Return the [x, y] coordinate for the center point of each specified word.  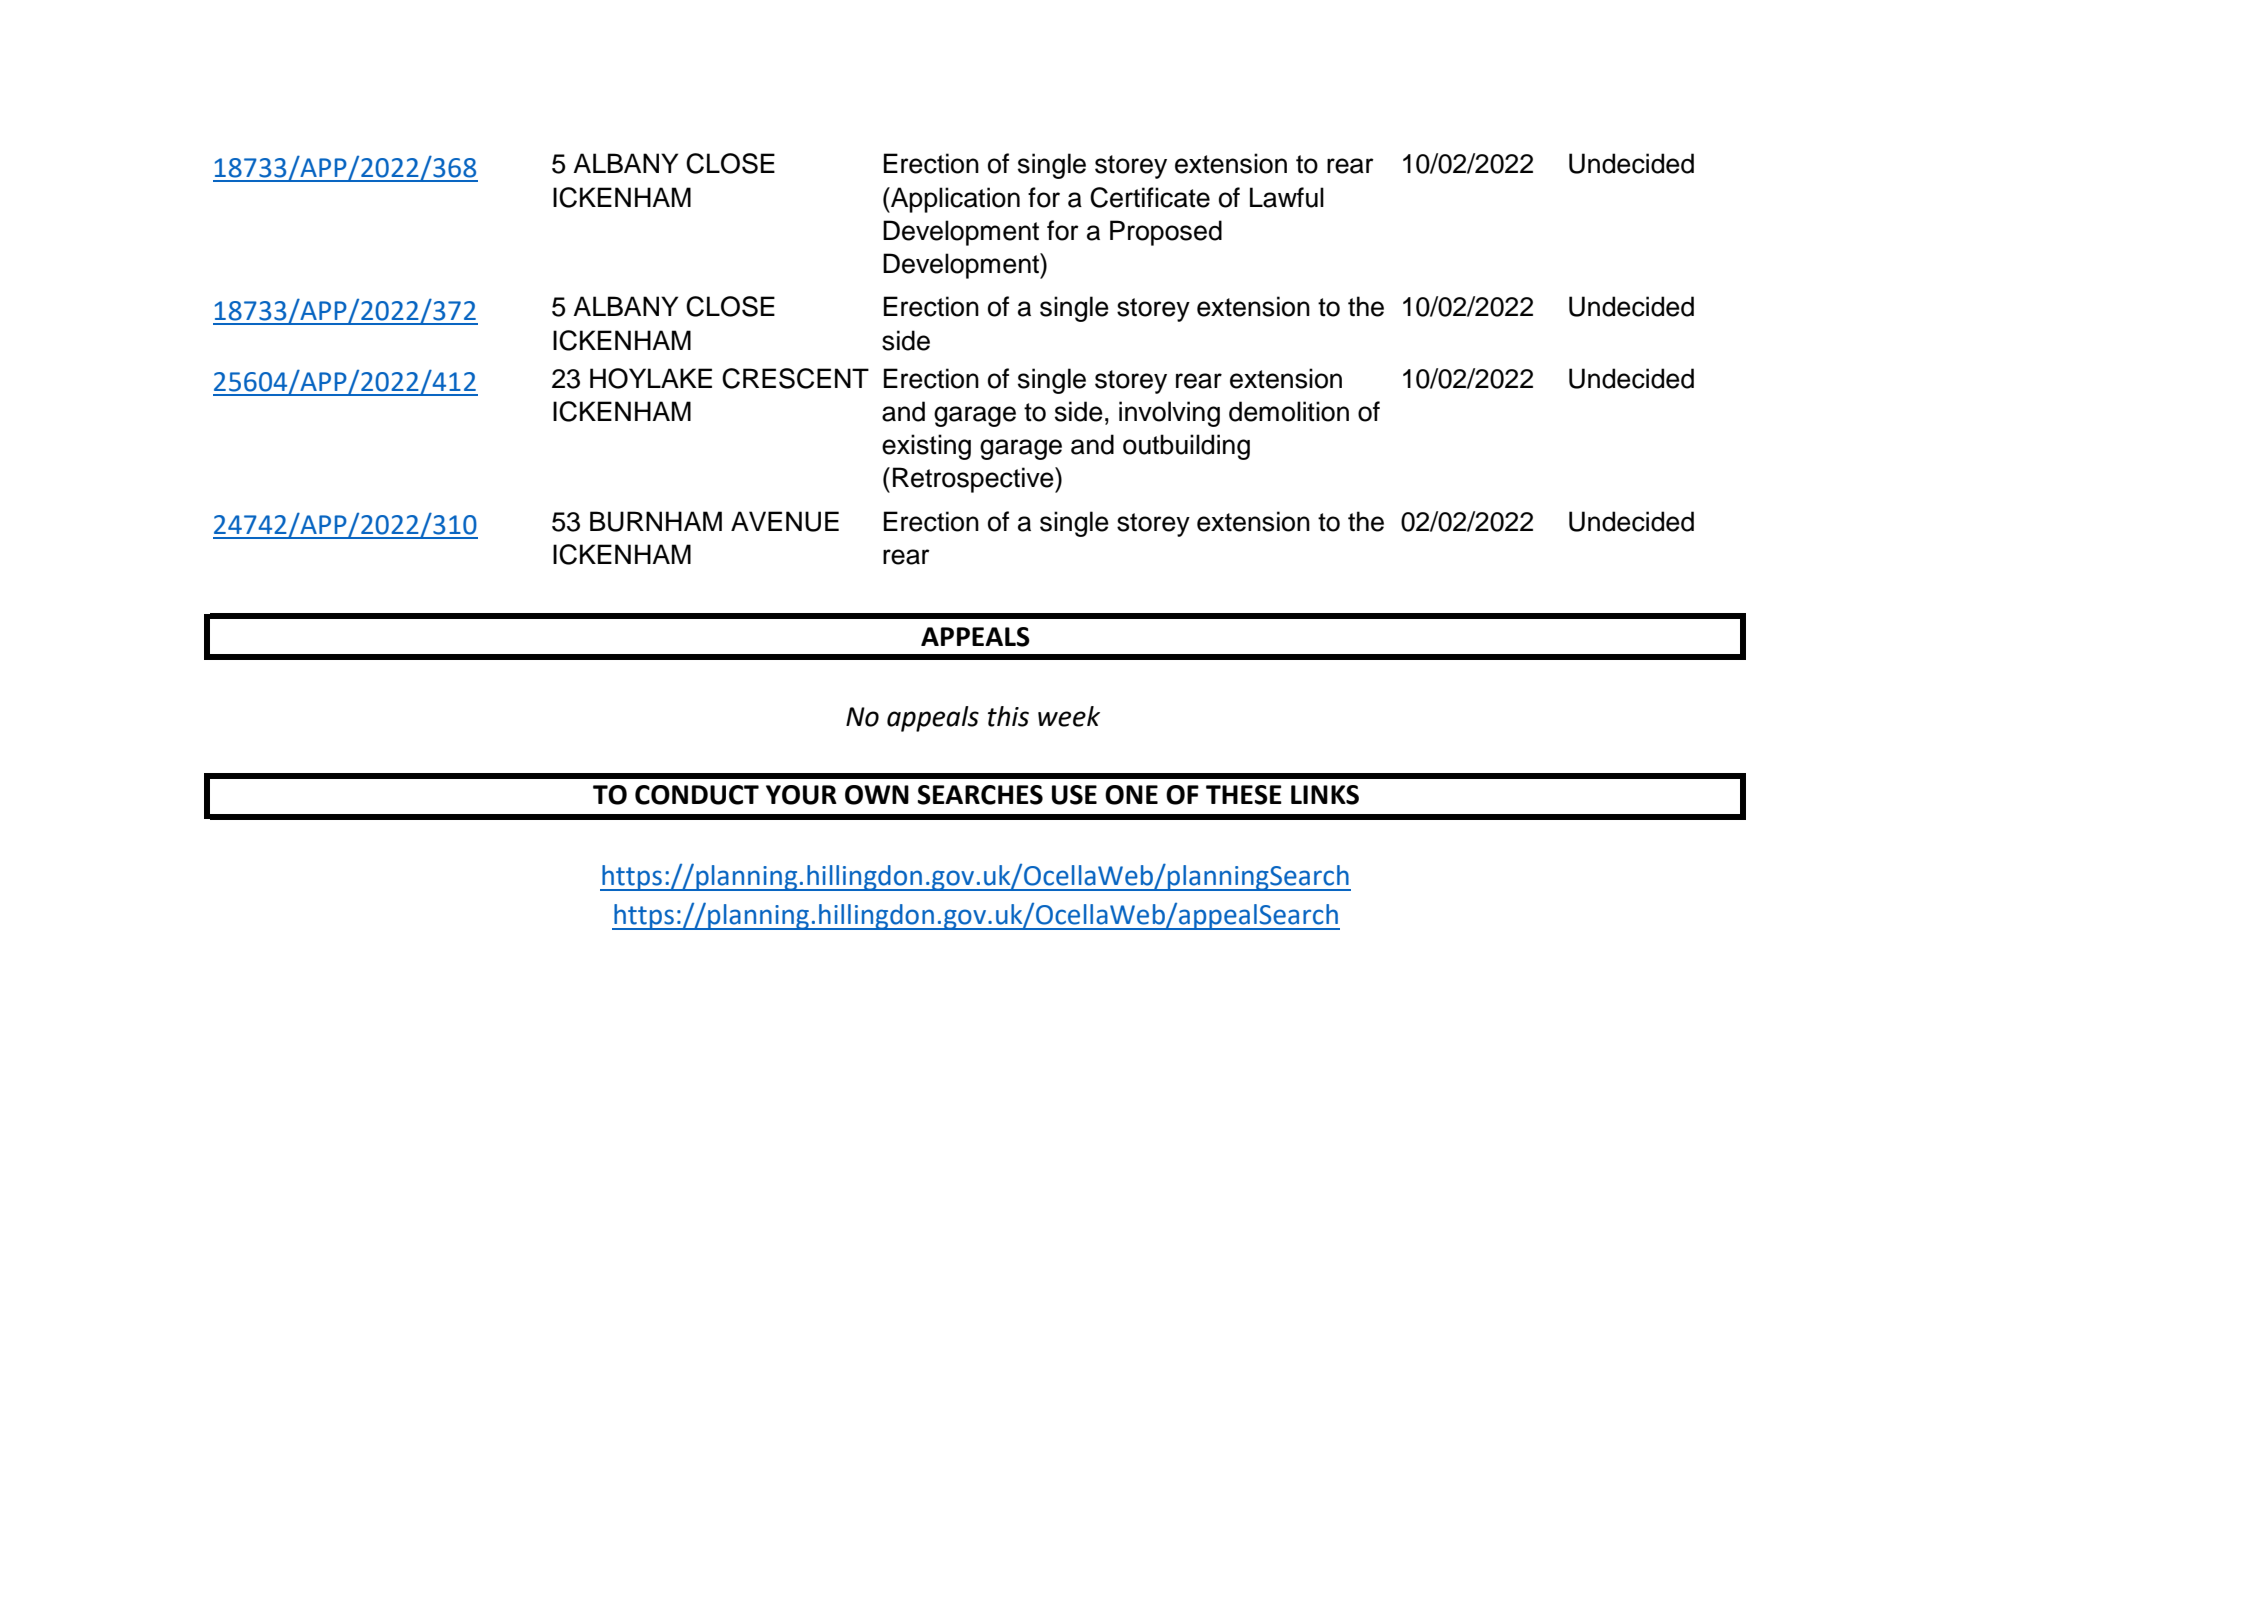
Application [954, 200]
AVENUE [785, 521]
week [1069, 716]
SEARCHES [980, 795]
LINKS [1325, 795]
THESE [1244, 795]
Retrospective [974, 480]
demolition [1289, 411]
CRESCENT [795, 378]
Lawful [1287, 197]
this [1008, 716]
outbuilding [1186, 447]
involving [1169, 414]
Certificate [1150, 197]
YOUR [801, 795]
